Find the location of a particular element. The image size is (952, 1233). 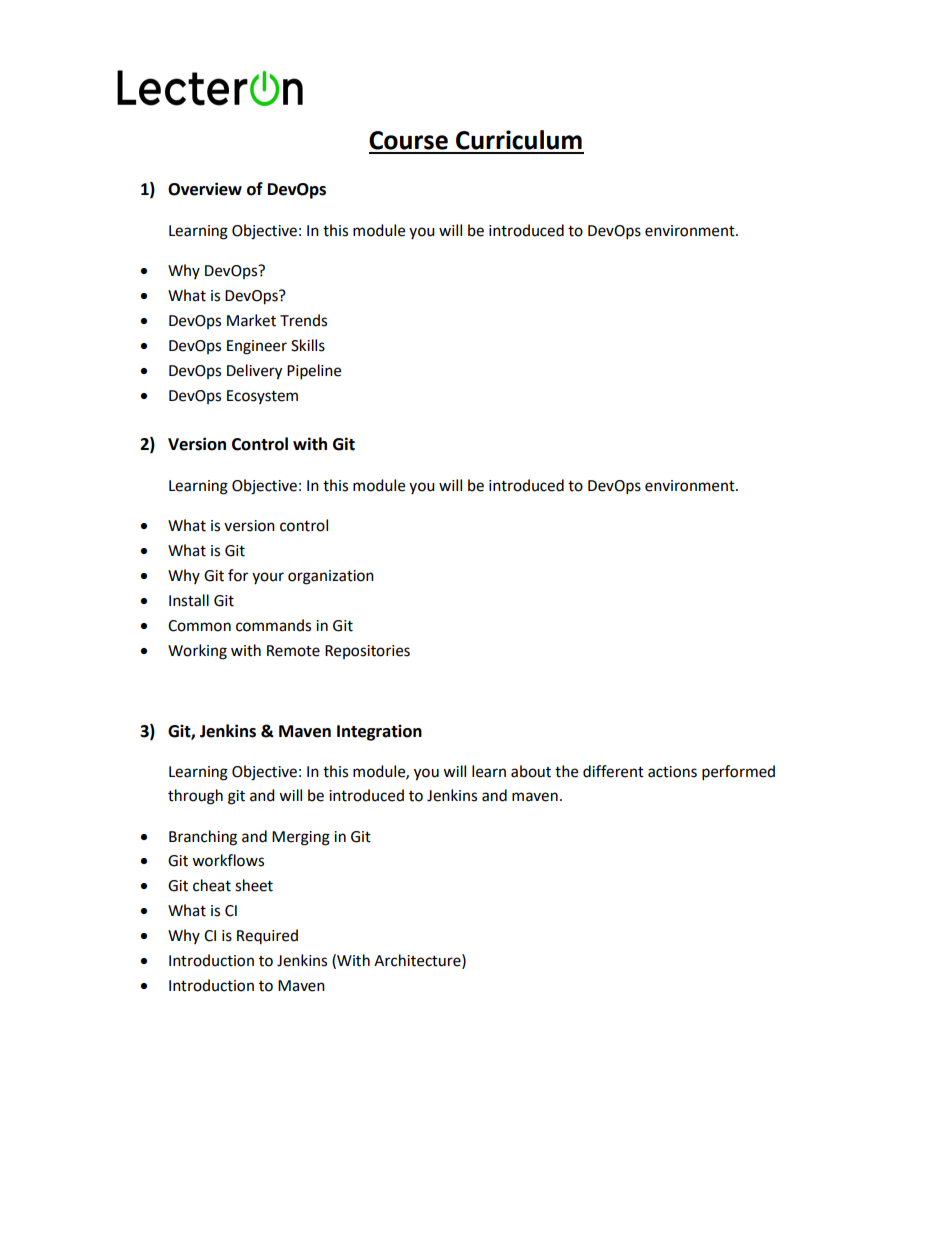

Required is located at coordinates (267, 936).
